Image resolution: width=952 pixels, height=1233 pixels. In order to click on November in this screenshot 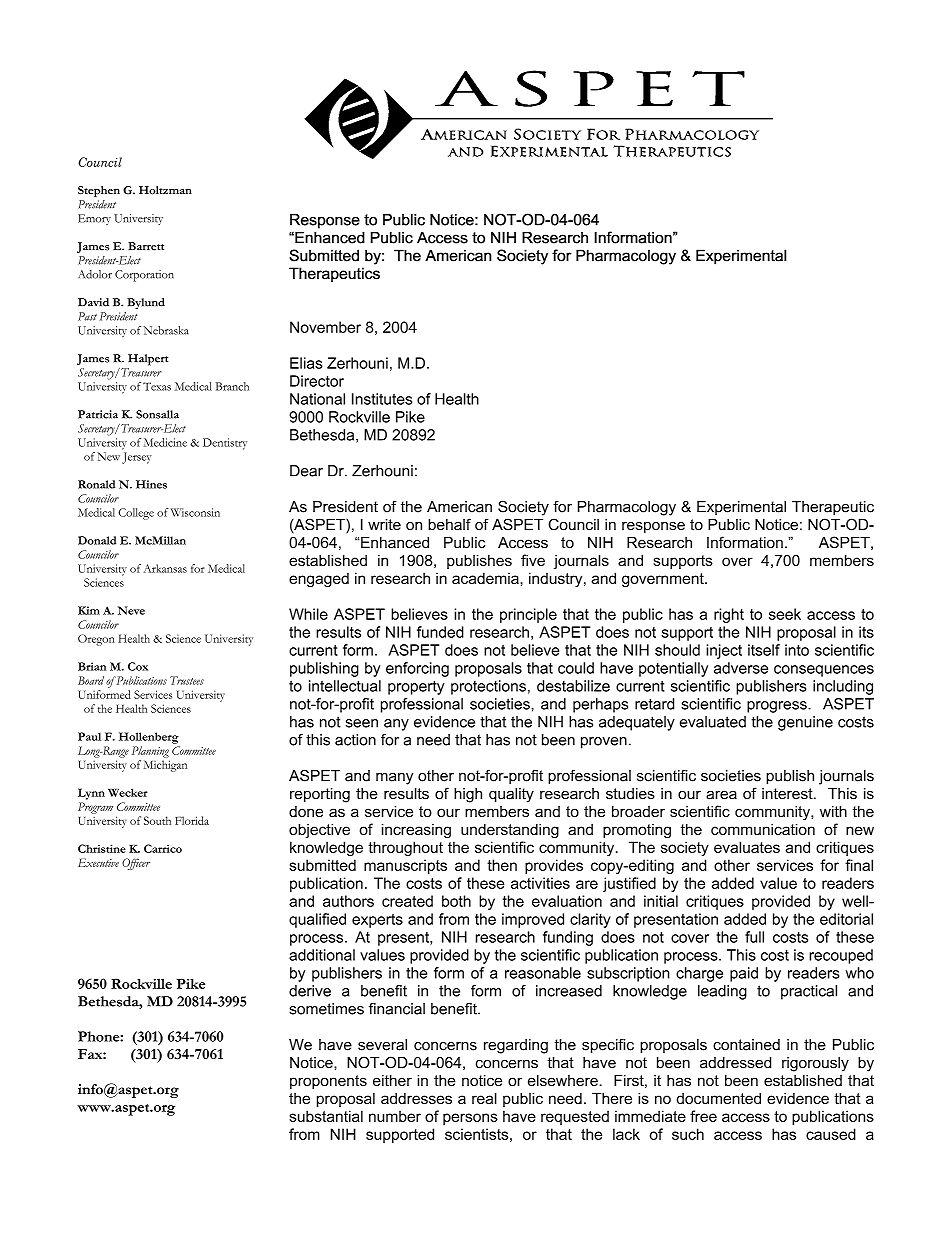, I will do `click(325, 327)`.
